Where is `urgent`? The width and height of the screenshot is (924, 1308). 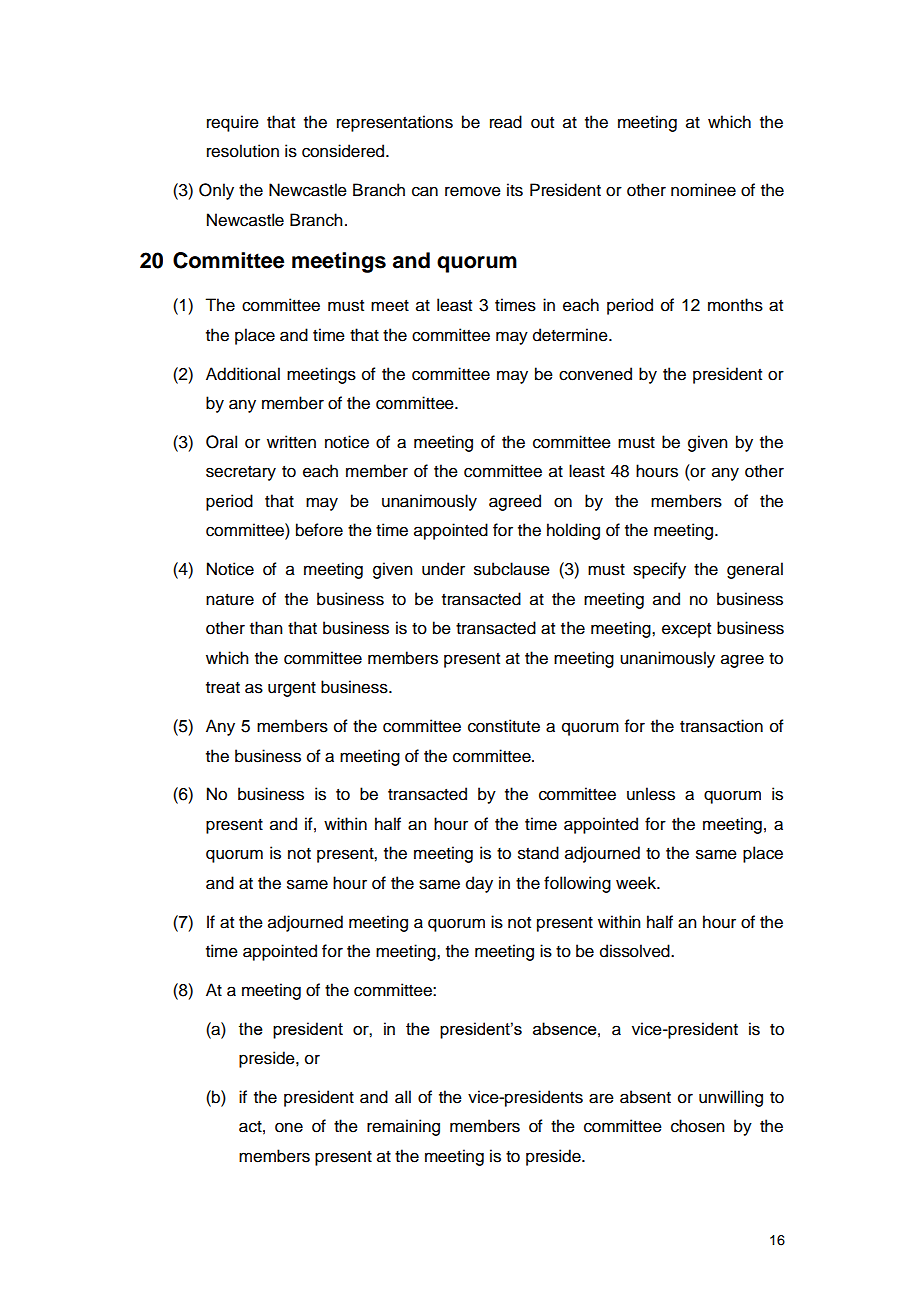
urgent is located at coordinates (292, 689).
